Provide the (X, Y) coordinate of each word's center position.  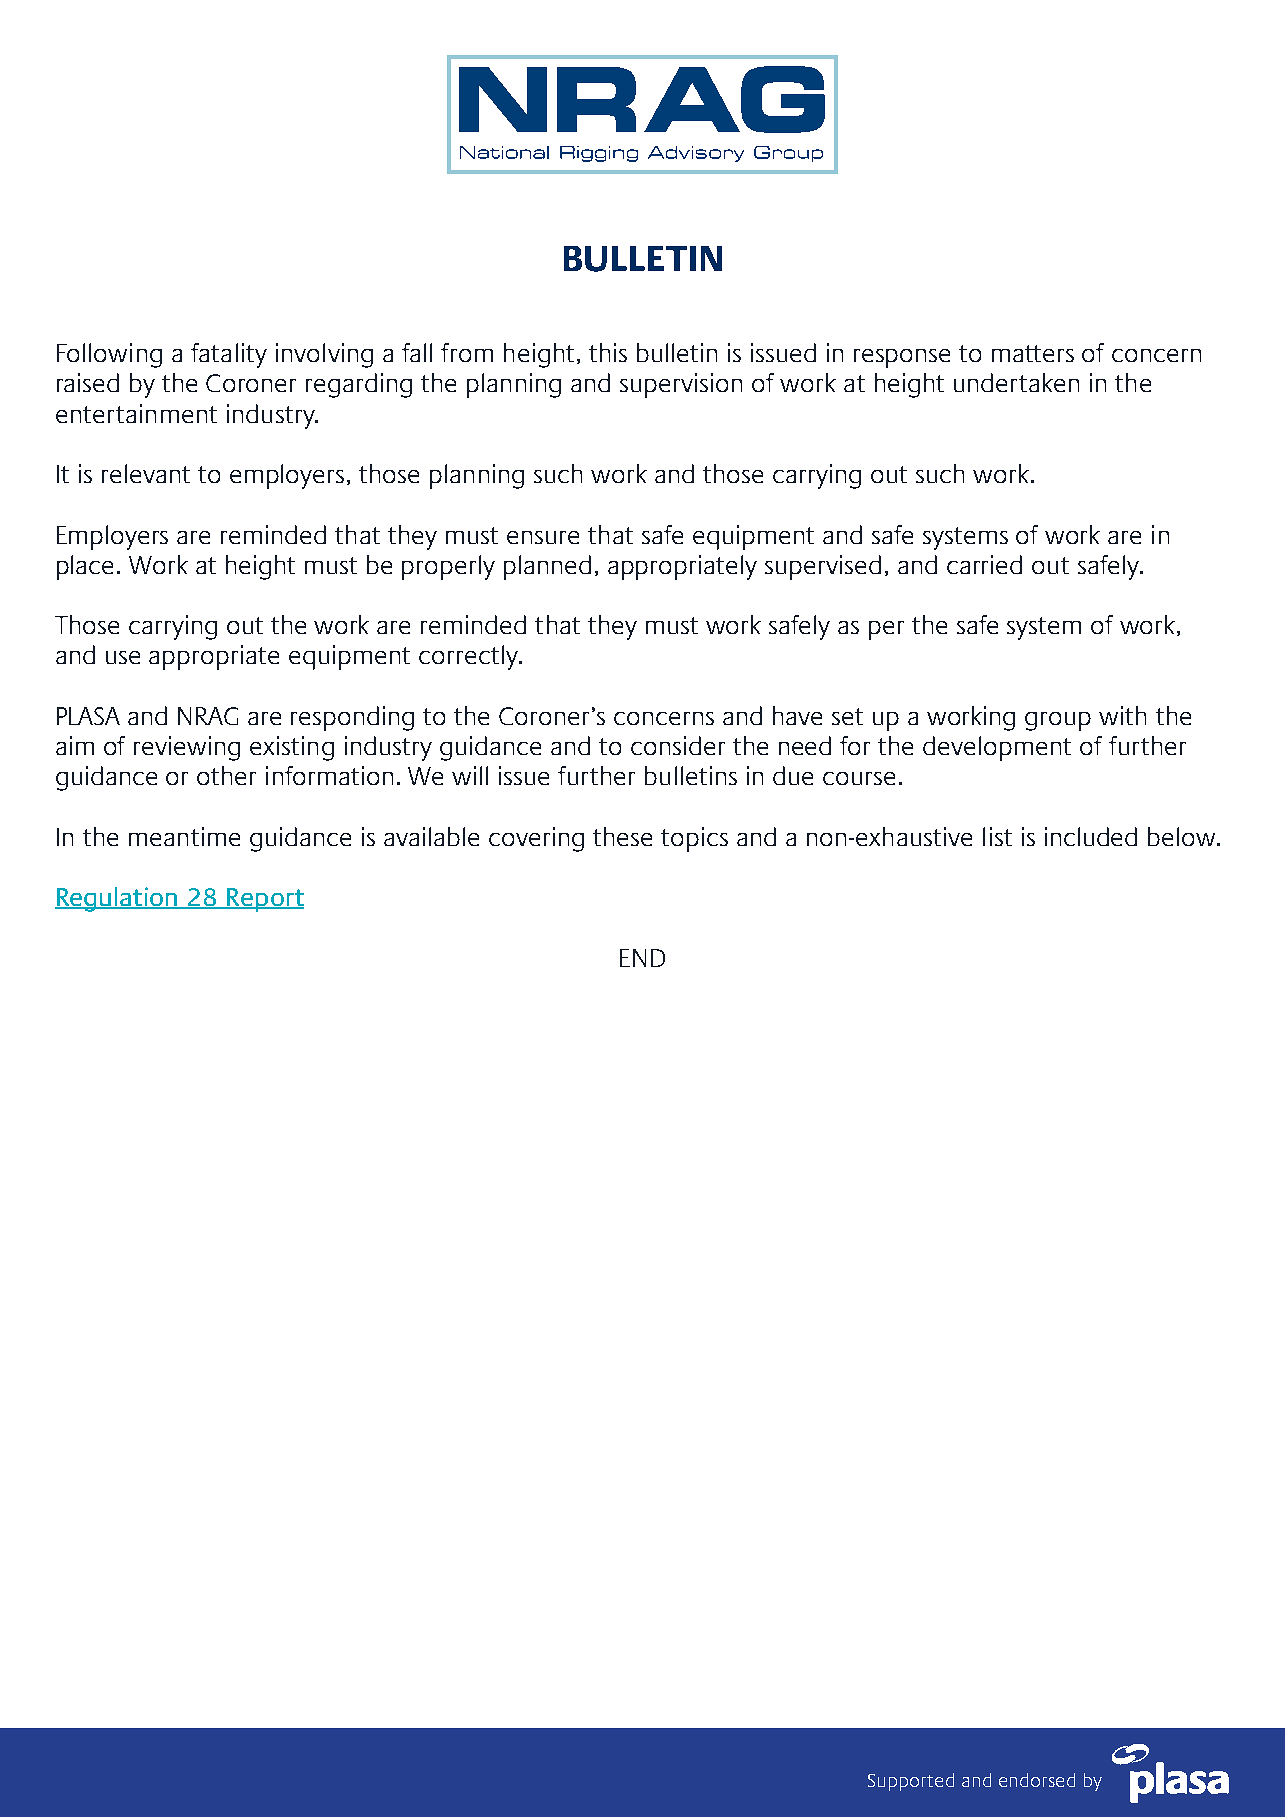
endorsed (1037, 1780)
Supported (911, 1782)
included (1091, 836)
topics (694, 839)
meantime (184, 836)
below (1183, 836)
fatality (229, 355)
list (997, 836)
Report (264, 900)
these (622, 836)
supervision (681, 385)
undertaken (1016, 382)
